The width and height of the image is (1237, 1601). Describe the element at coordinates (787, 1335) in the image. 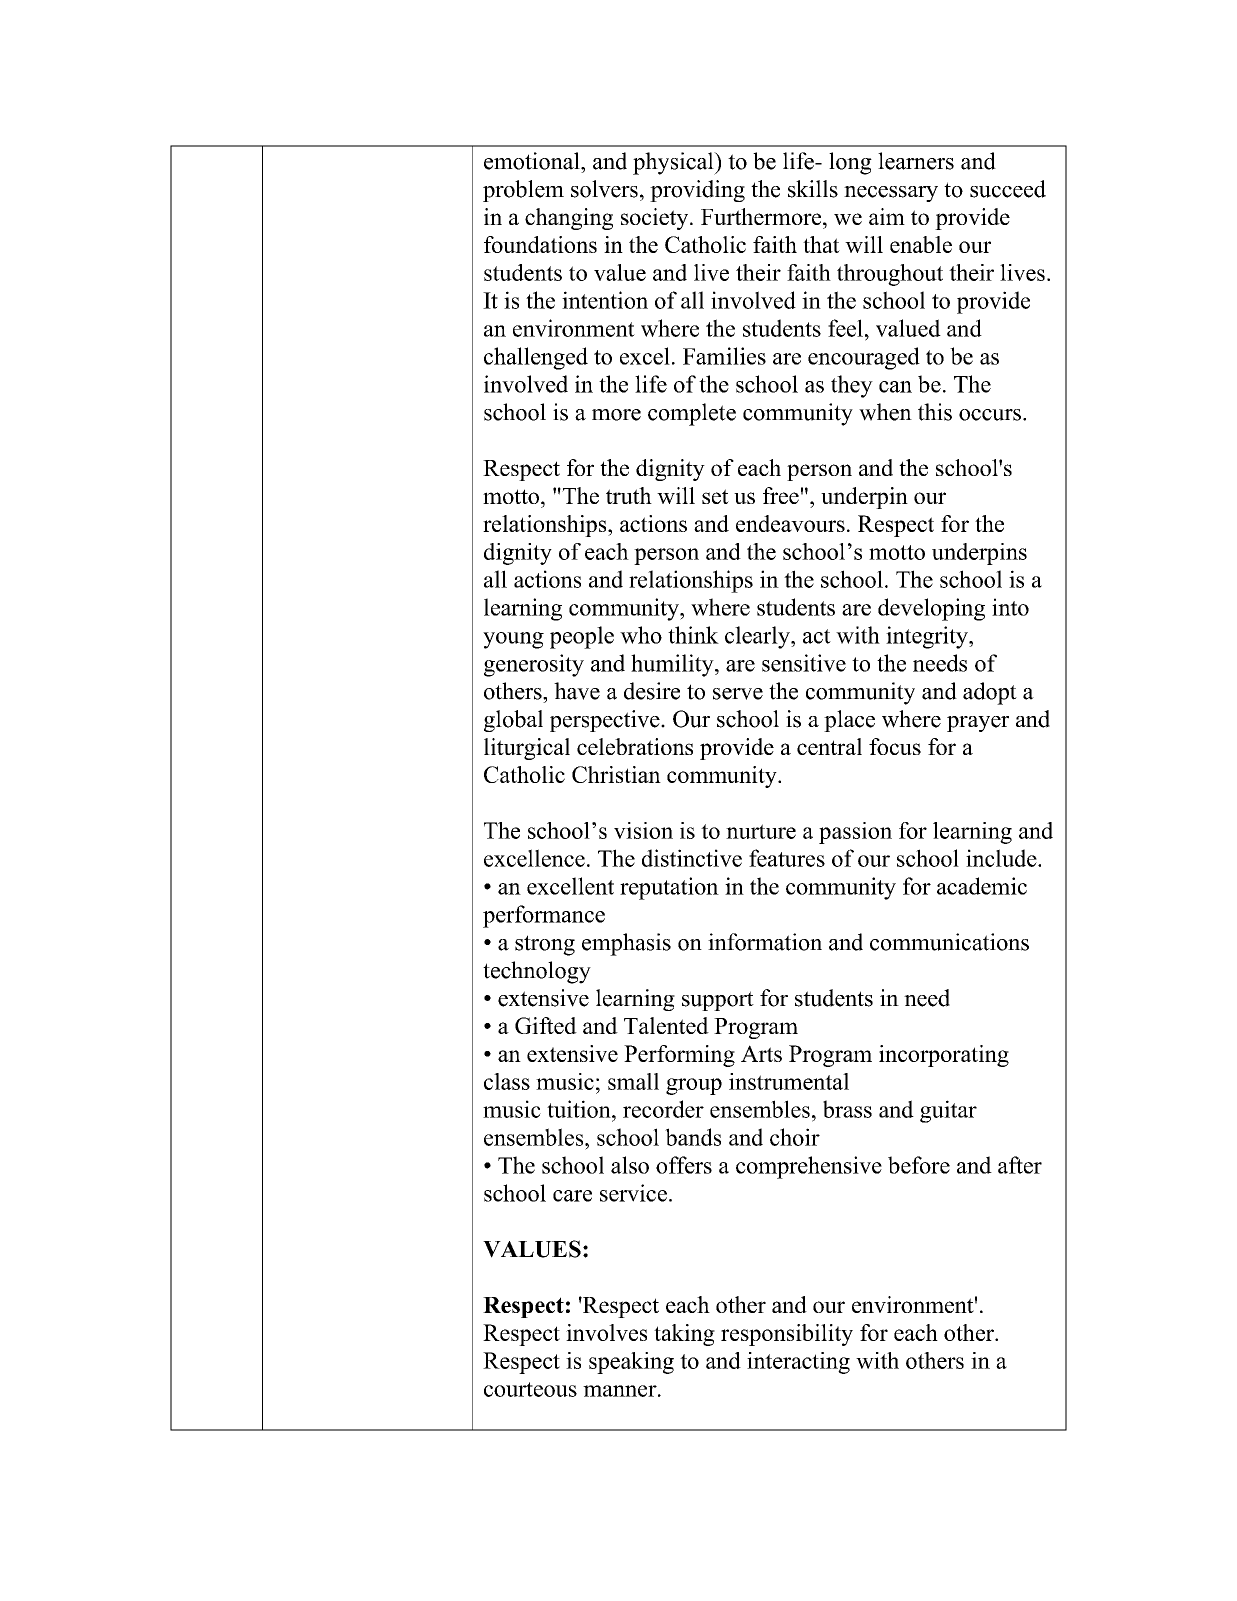

I see `responsibility` at that location.
